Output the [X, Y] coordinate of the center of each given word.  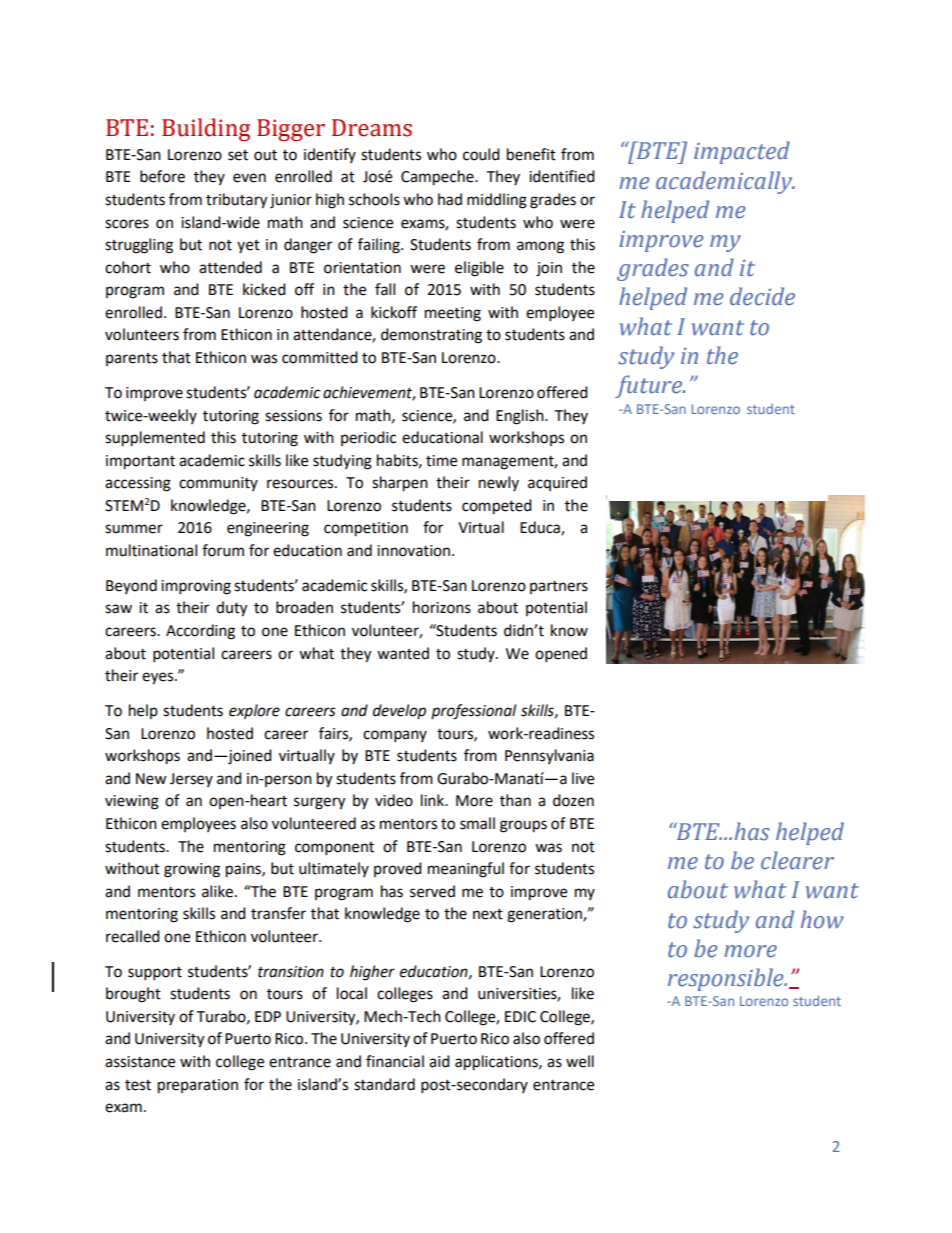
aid [439, 1061]
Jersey [191, 780]
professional [473, 712]
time [441, 461]
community [218, 484]
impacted [742, 152]
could [481, 154]
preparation [198, 1086]
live [583, 778]
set [238, 155]
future [649, 386]
